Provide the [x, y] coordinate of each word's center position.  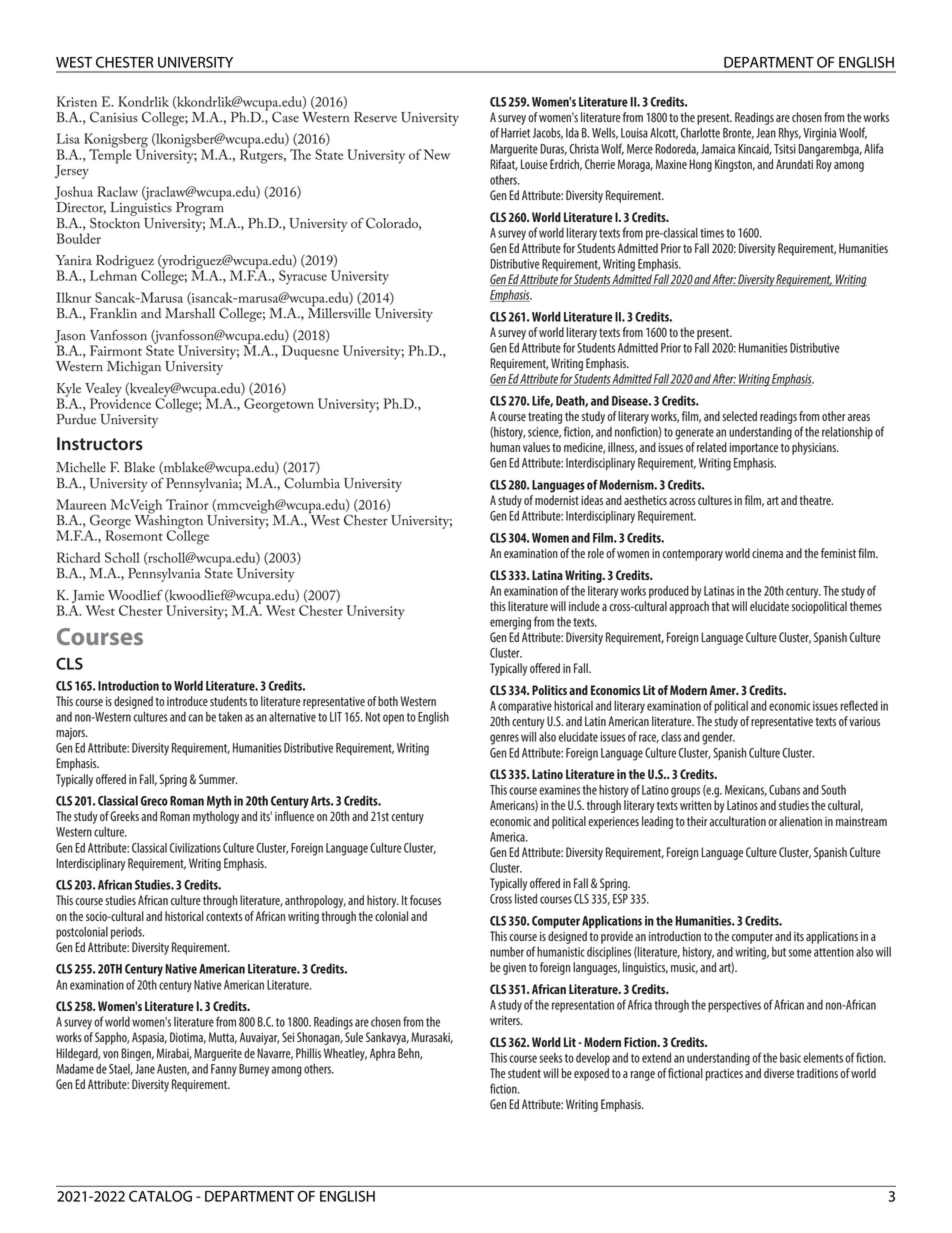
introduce [187, 701]
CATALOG [160, 1196]
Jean [766, 133]
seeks [551, 1058]
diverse [779, 1073]
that [721, 606]
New [437, 154]
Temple [110, 155]
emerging [510, 623]
